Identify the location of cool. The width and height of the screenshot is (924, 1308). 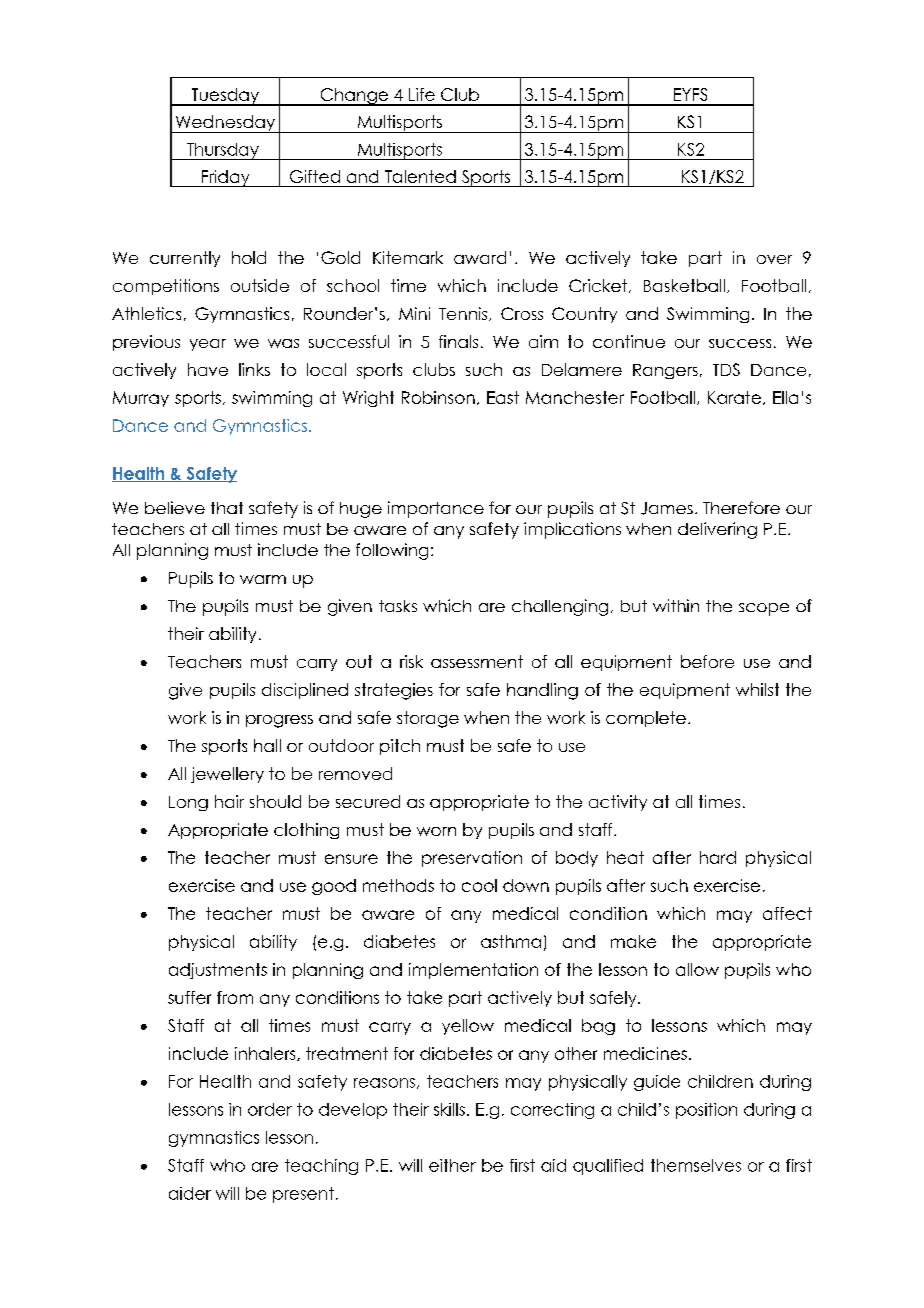
(479, 885).
